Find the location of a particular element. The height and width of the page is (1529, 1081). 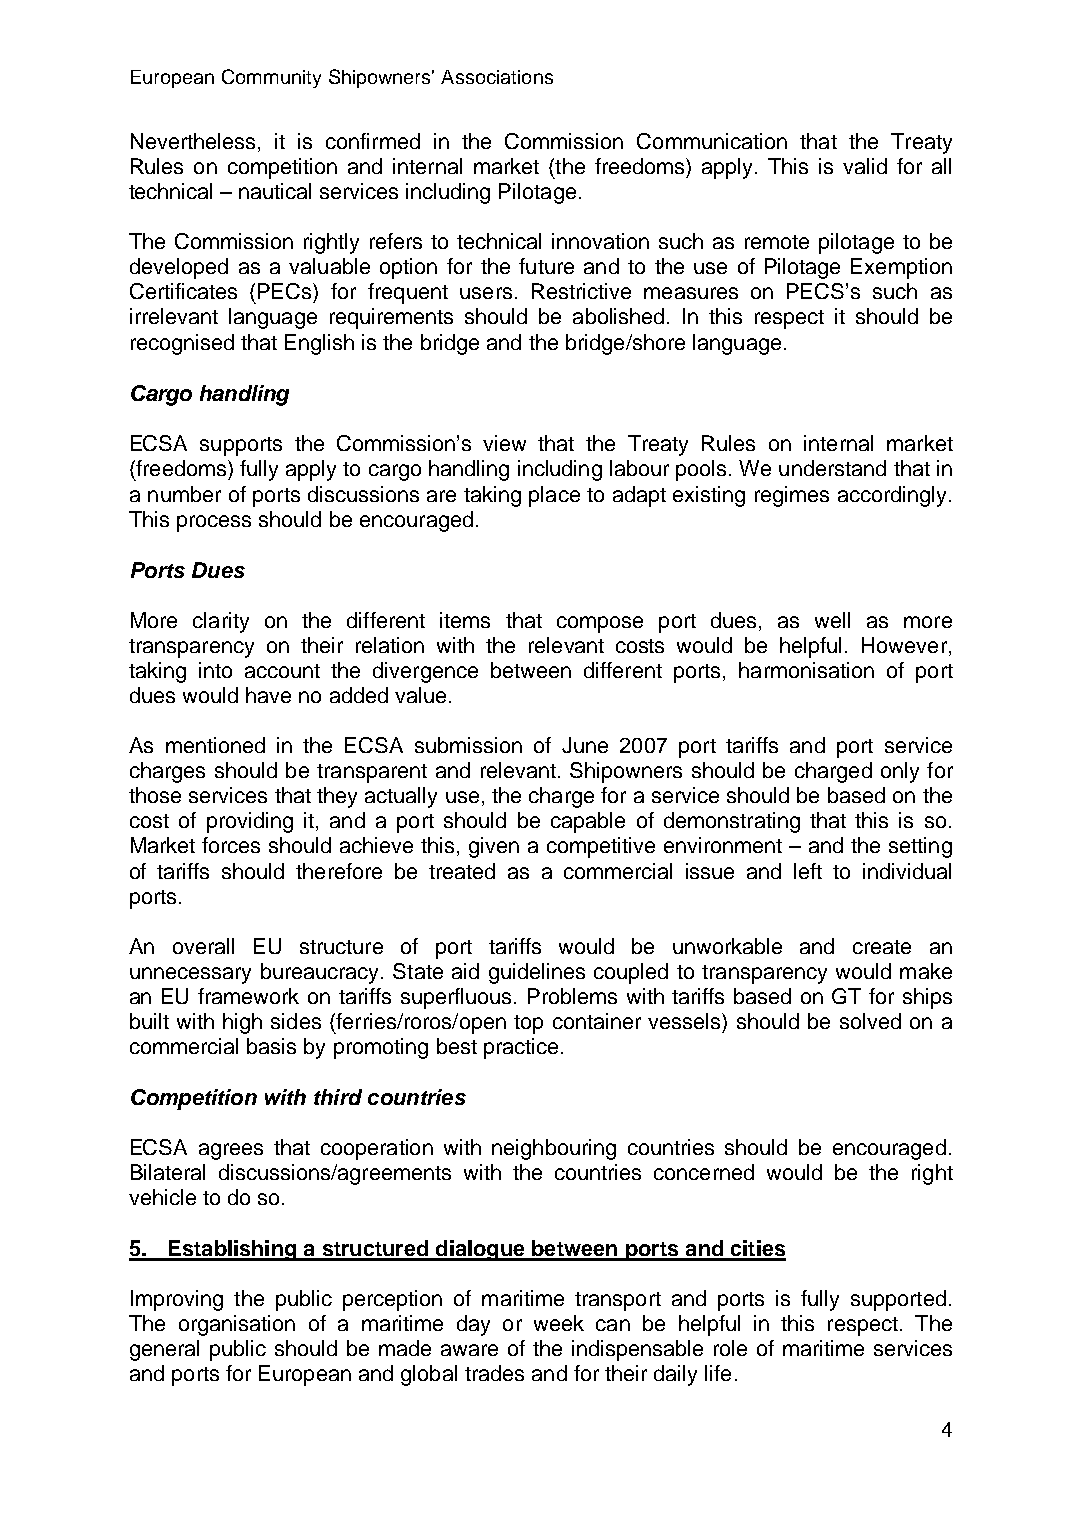

create is located at coordinates (882, 947).
